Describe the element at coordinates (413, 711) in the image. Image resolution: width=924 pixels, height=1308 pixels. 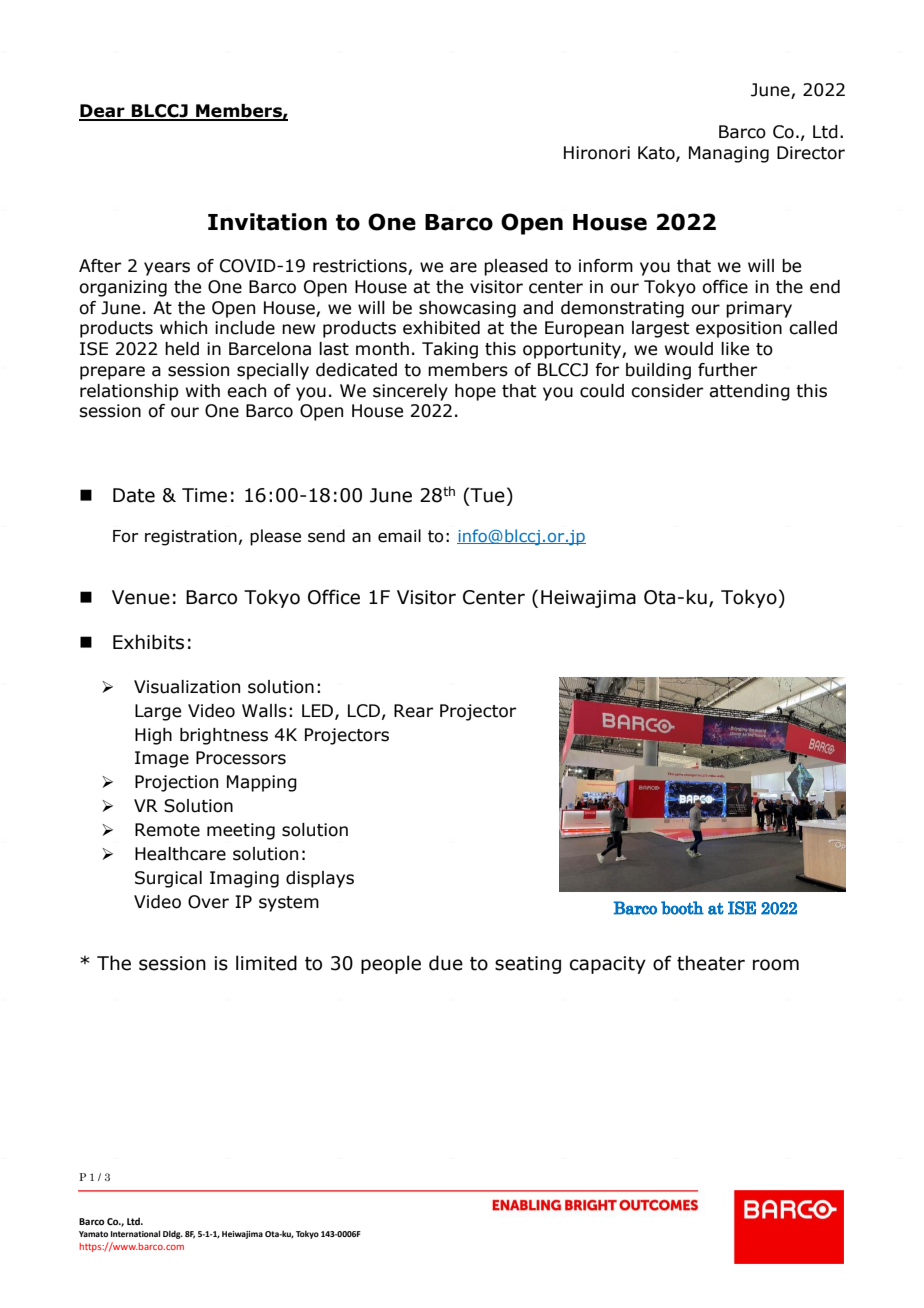
I see `Rear` at that location.
